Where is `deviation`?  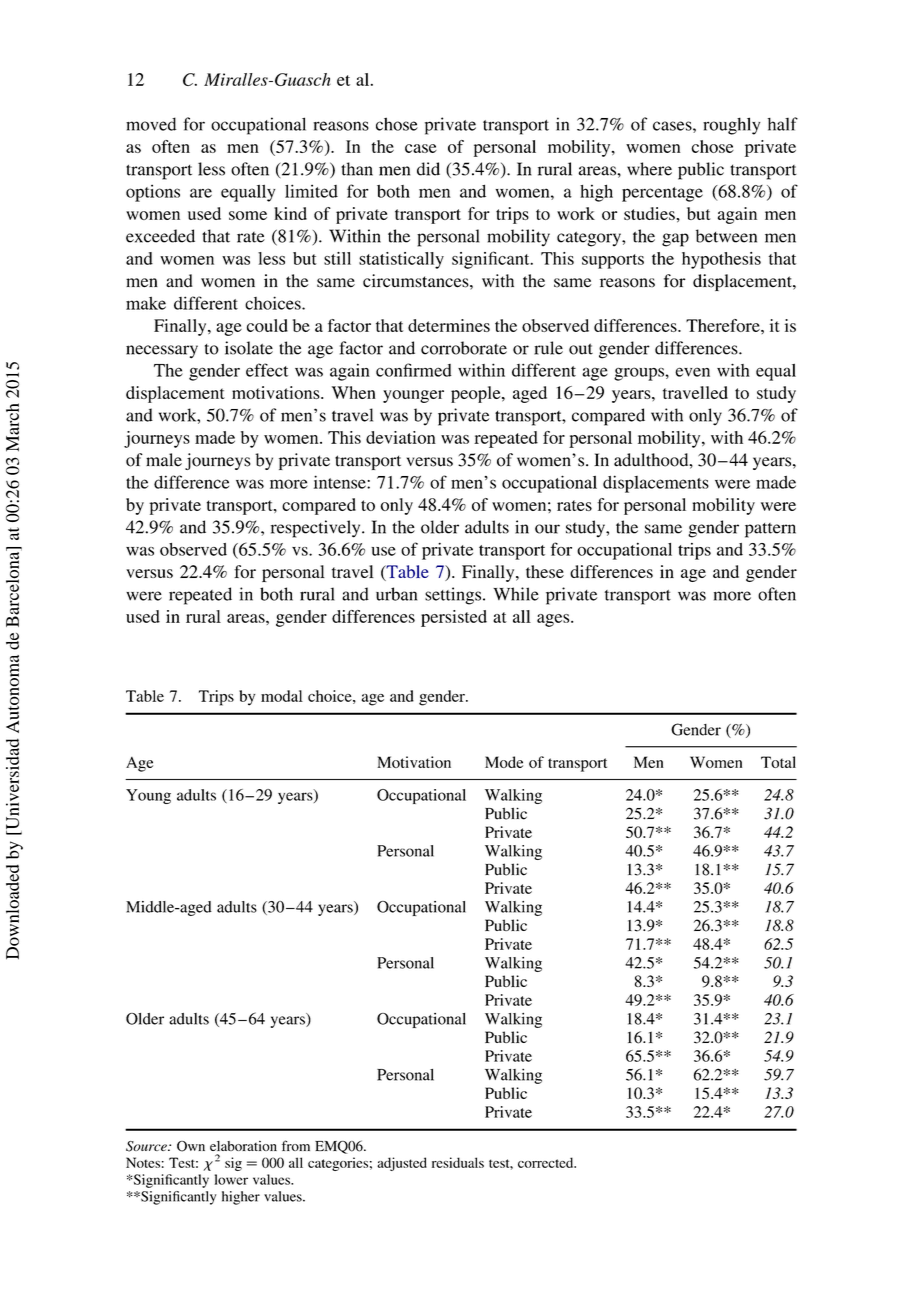 deviation is located at coordinates (401, 437).
